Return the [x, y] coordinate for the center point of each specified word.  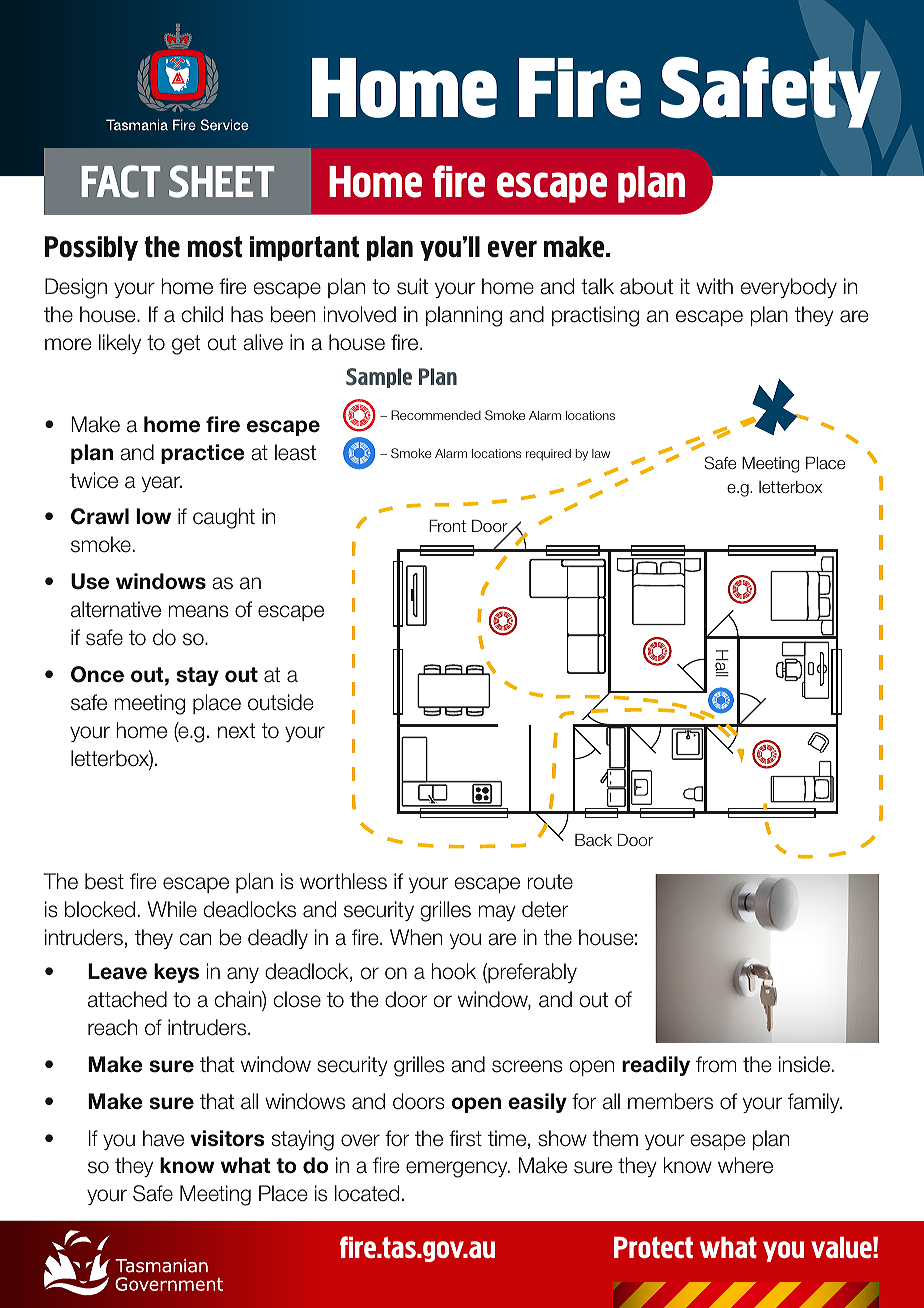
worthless [343, 881]
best [104, 881]
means [198, 611]
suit [412, 286]
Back [593, 840]
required [548, 455]
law [601, 453]
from [716, 1064]
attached [127, 999]
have [163, 1138]
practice [203, 454]
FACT [120, 181]
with [714, 286]
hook [453, 971]
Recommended [436, 415]
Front [447, 525]
